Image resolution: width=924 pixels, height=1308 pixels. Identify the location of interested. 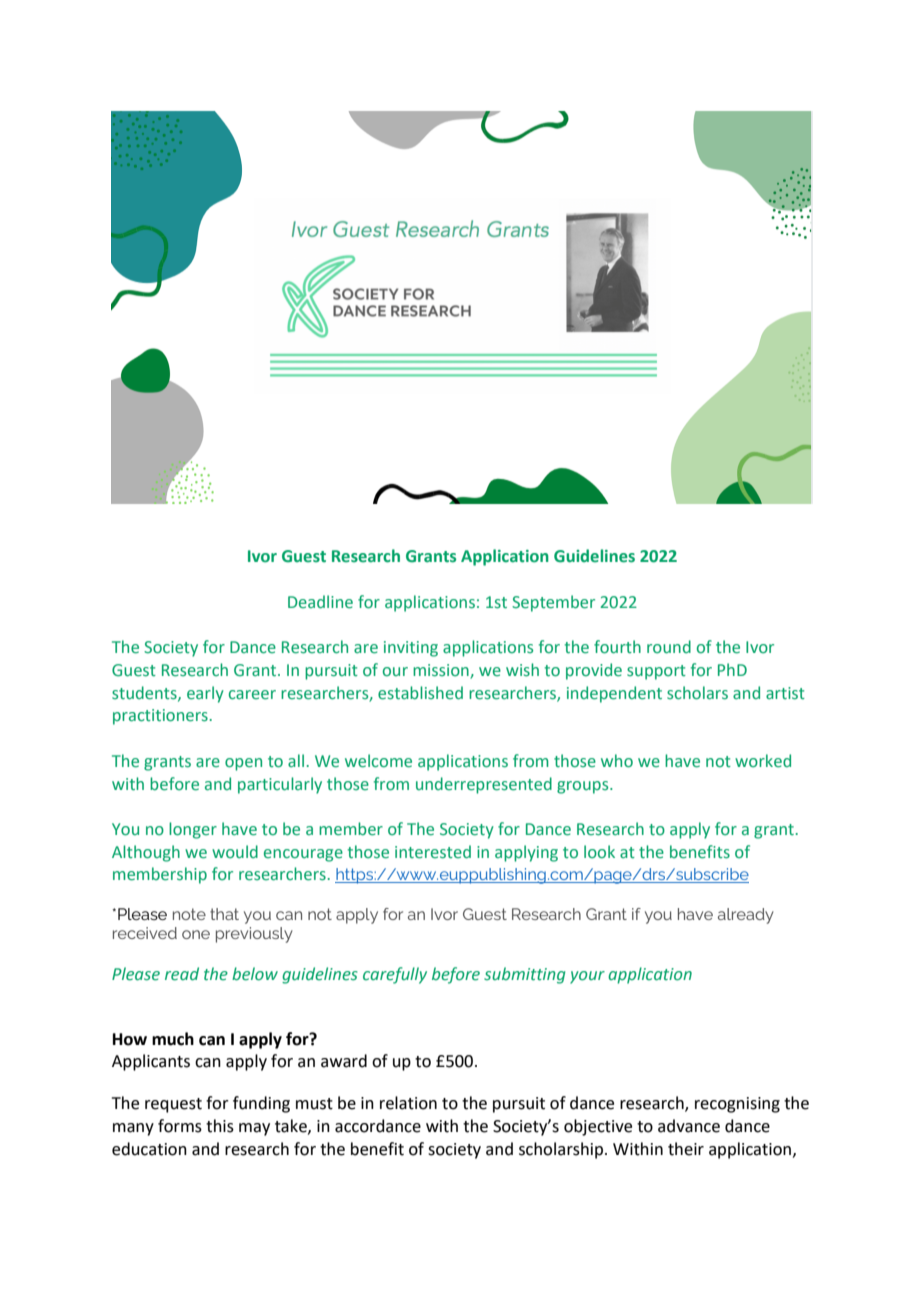
(433, 852).
